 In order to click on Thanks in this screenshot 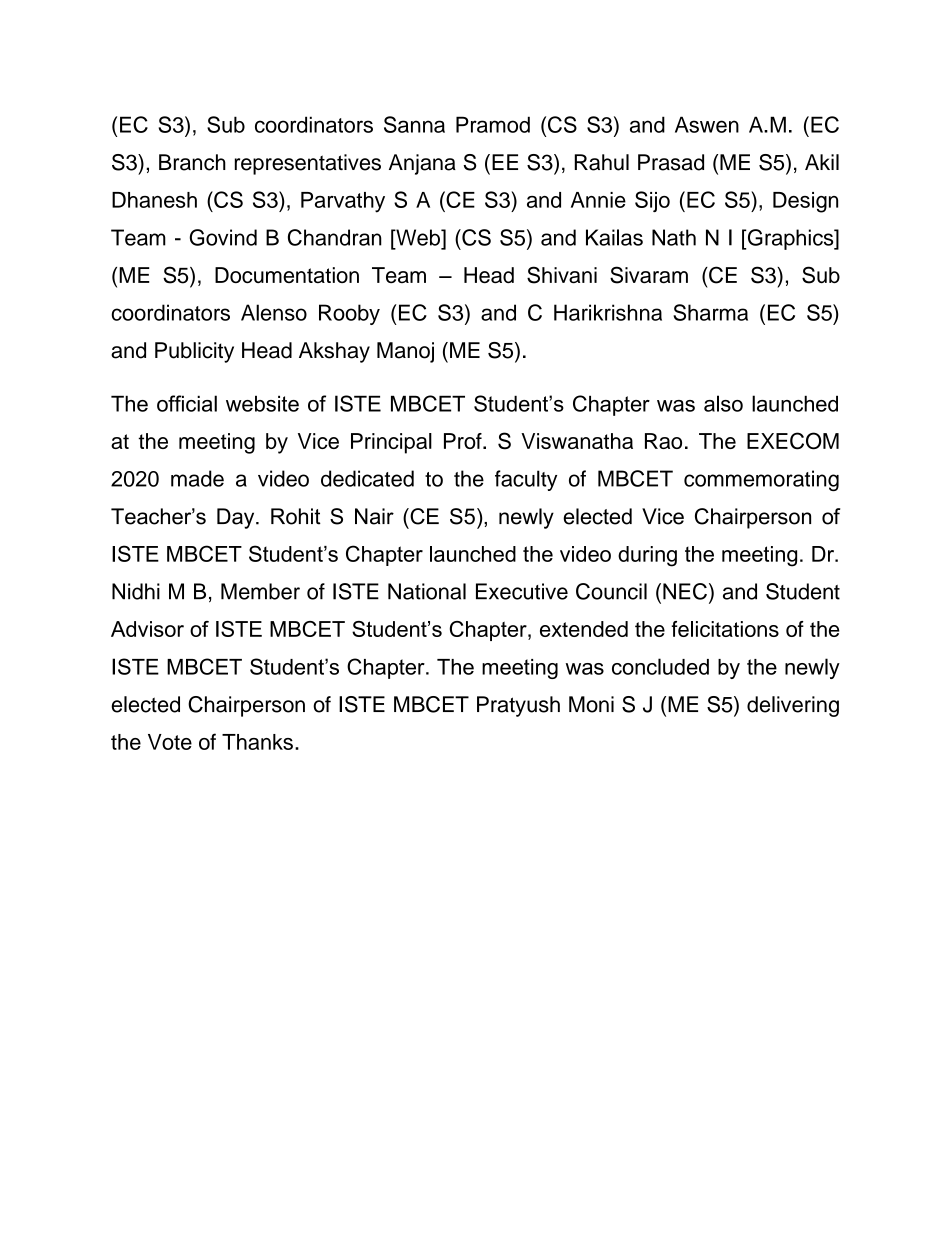, I will do `click(257, 742)`.
